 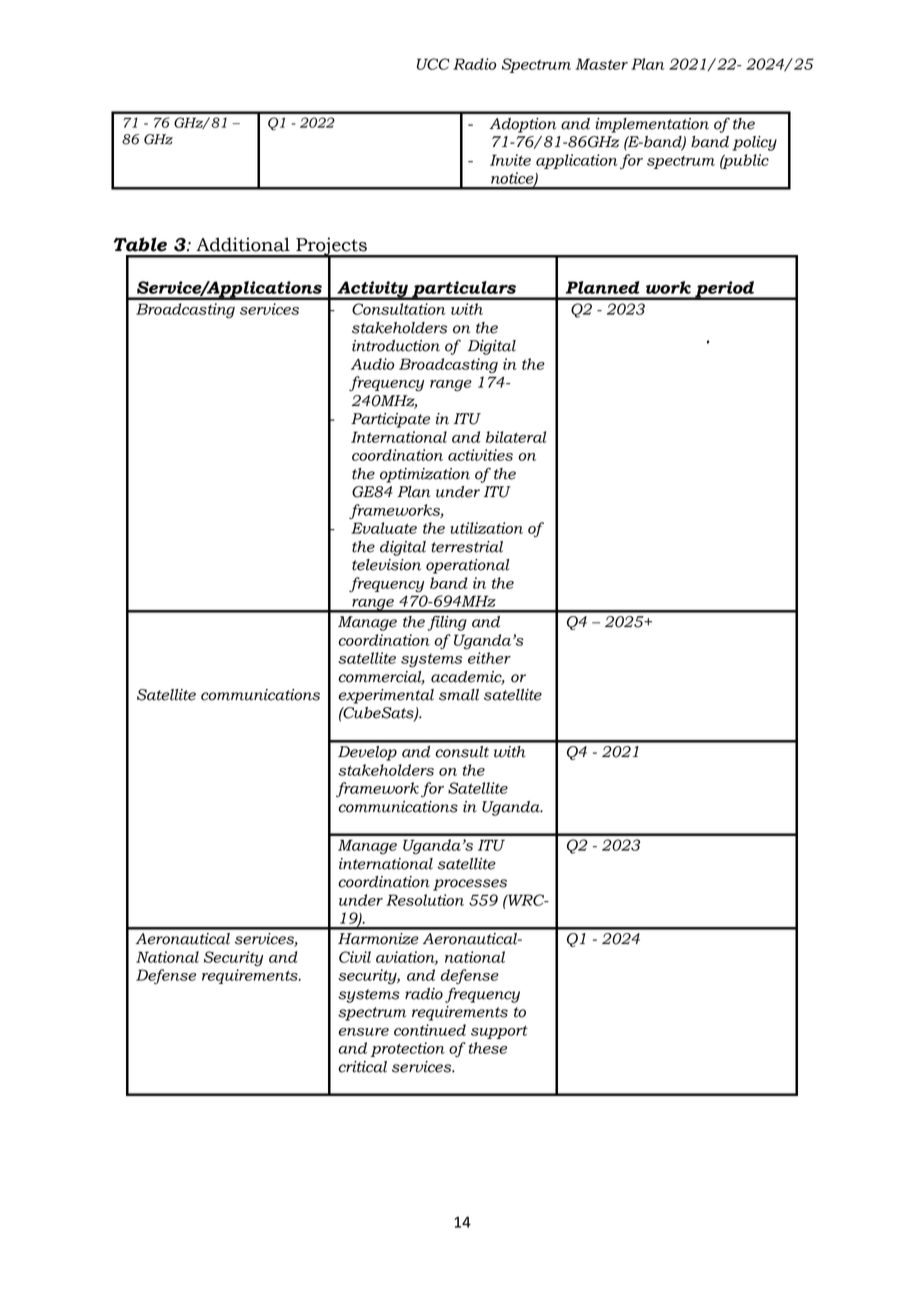 I want to click on bilateral, so click(x=516, y=437).
